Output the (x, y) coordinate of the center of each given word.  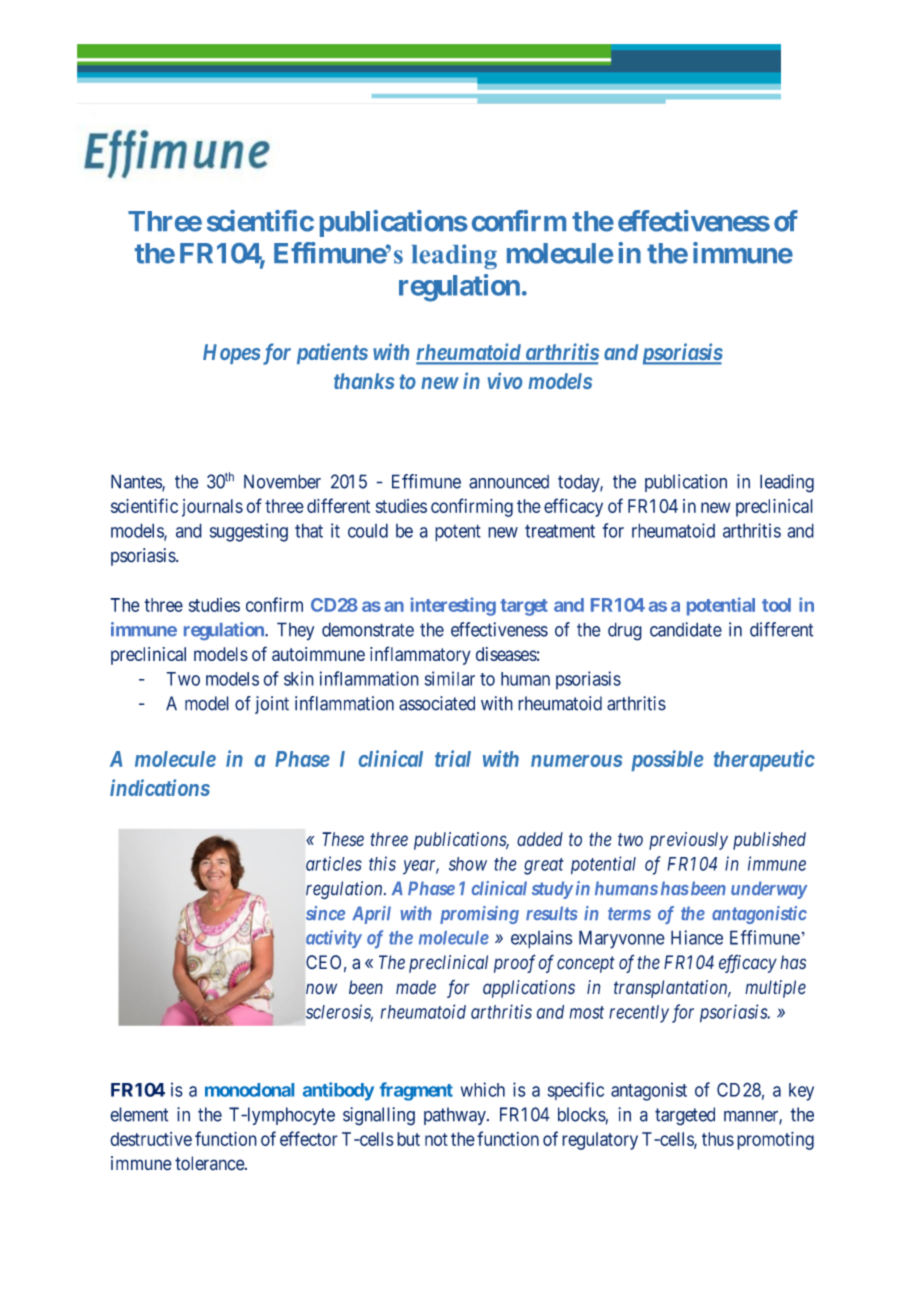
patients (332, 353)
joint (272, 705)
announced (509, 482)
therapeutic (764, 760)
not (436, 1139)
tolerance (210, 1163)
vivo (504, 380)
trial (453, 758)
